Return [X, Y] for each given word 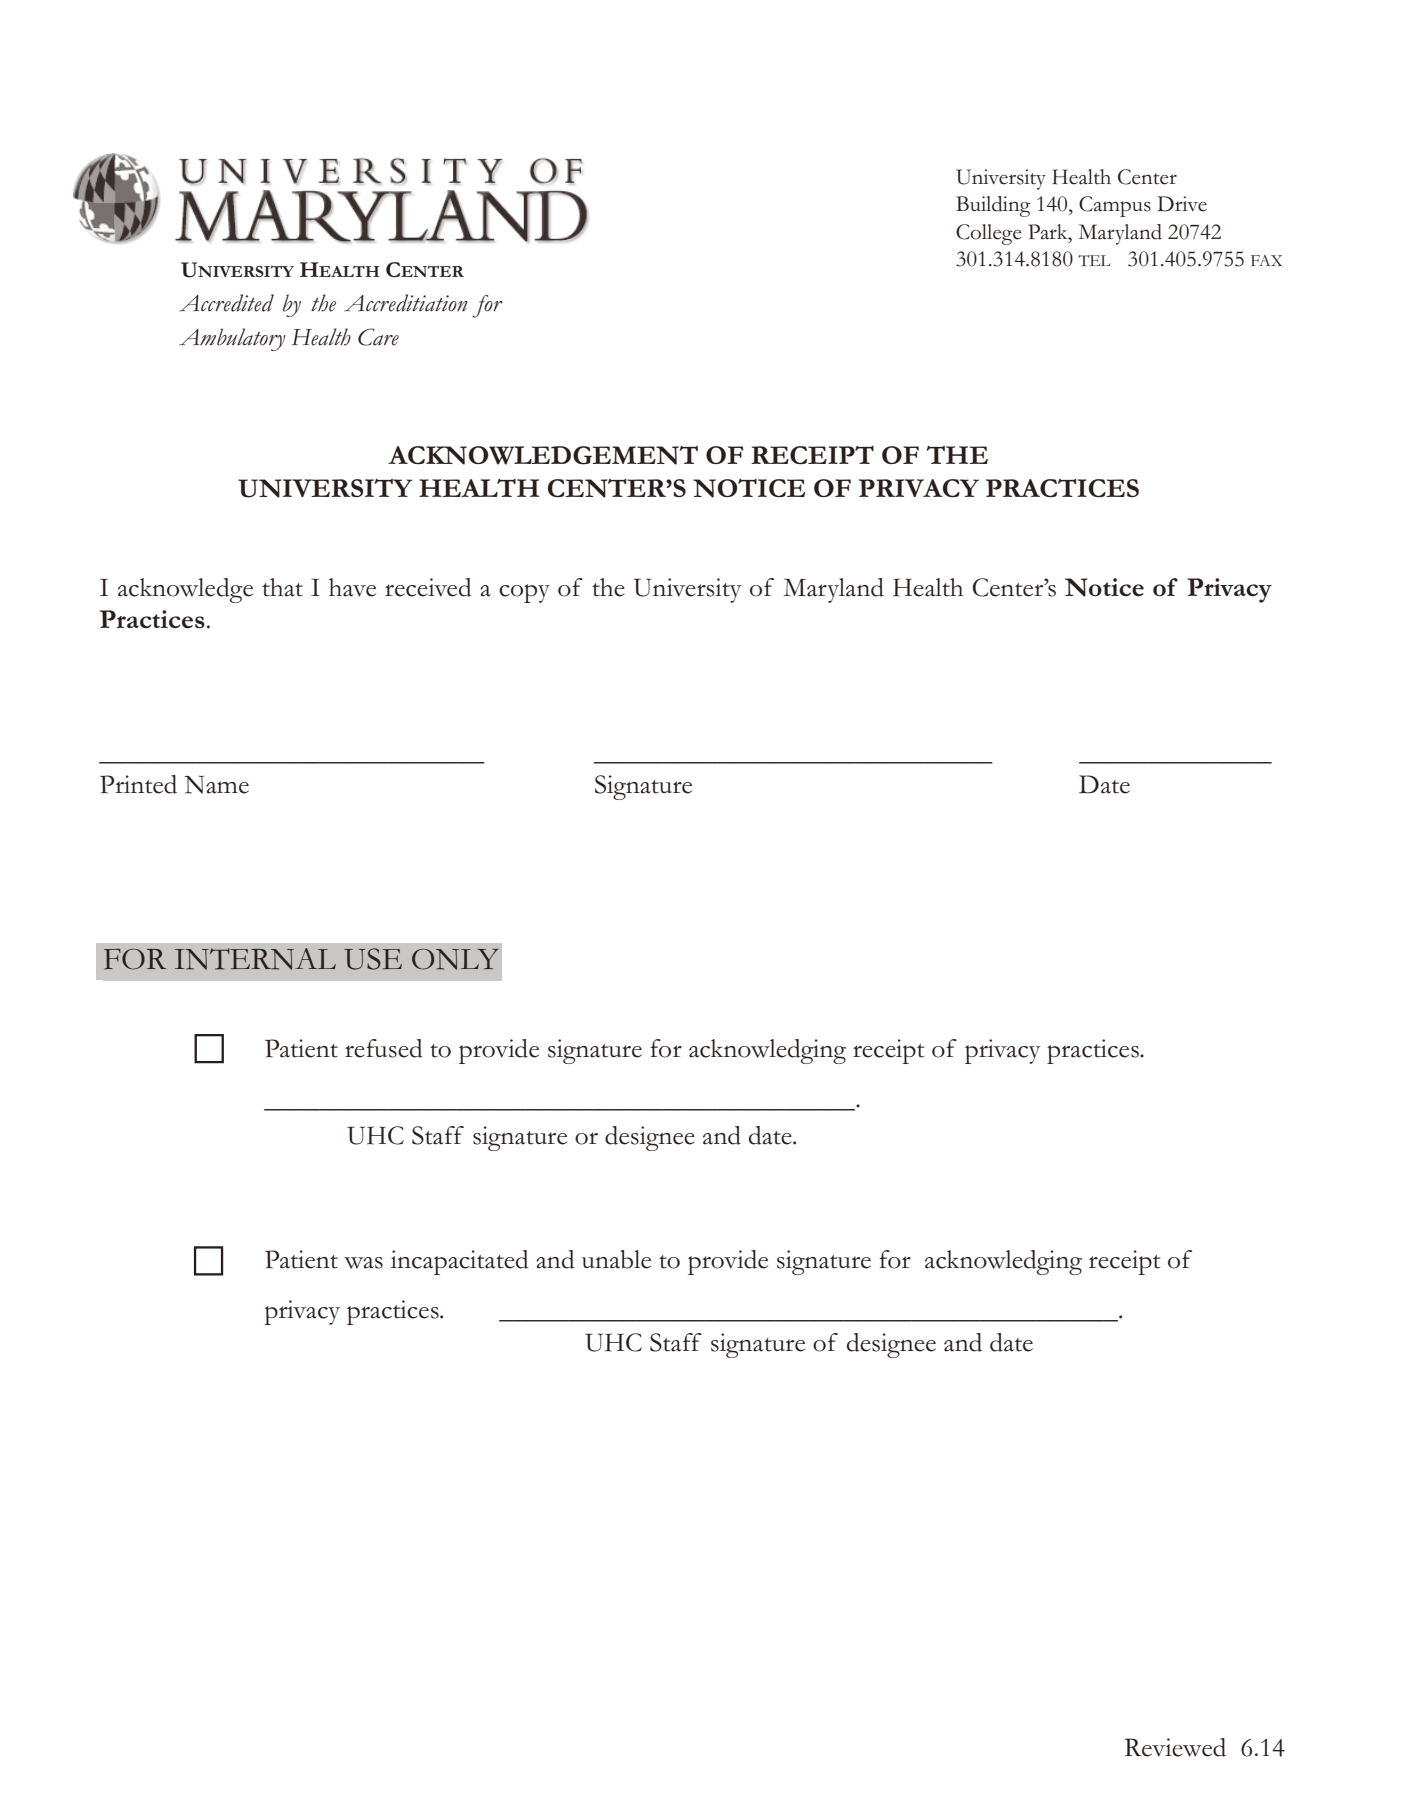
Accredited [226, 303]
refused [384, 1048]
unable [616, 1259]
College [989, 234]
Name [216, 784]
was [363, 1263]
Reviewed [1175, 1747]
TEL [1094, 260]
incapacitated [460, 1262]
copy [524, 593]
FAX [1266, 260]
